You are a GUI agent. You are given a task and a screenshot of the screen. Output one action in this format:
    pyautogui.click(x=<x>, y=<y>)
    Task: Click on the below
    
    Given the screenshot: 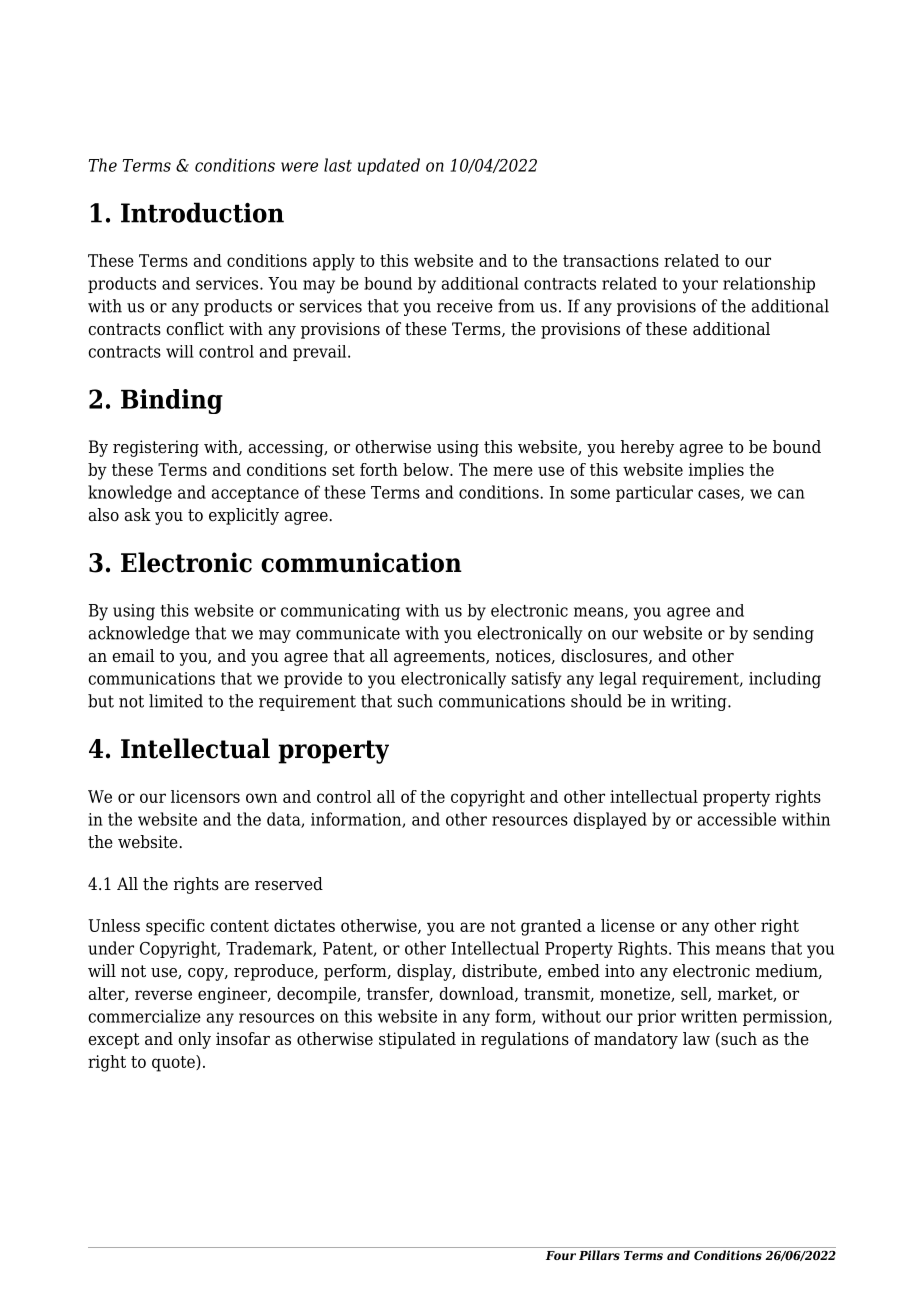 What is the action you would take?
    pyautogui.click(x=427, y=469)
